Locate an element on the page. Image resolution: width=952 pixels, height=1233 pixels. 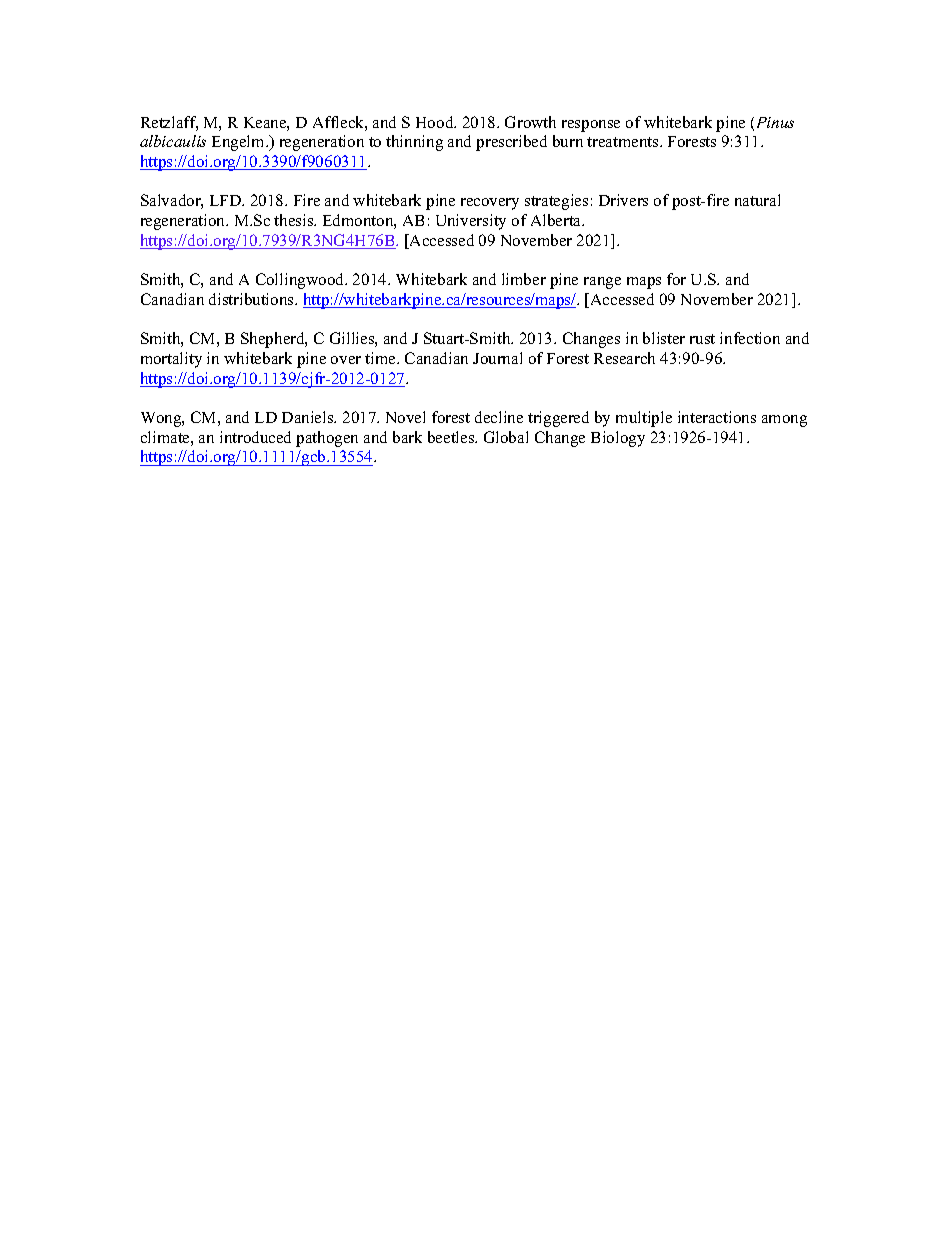
University is located at coordinates (471, 222).
